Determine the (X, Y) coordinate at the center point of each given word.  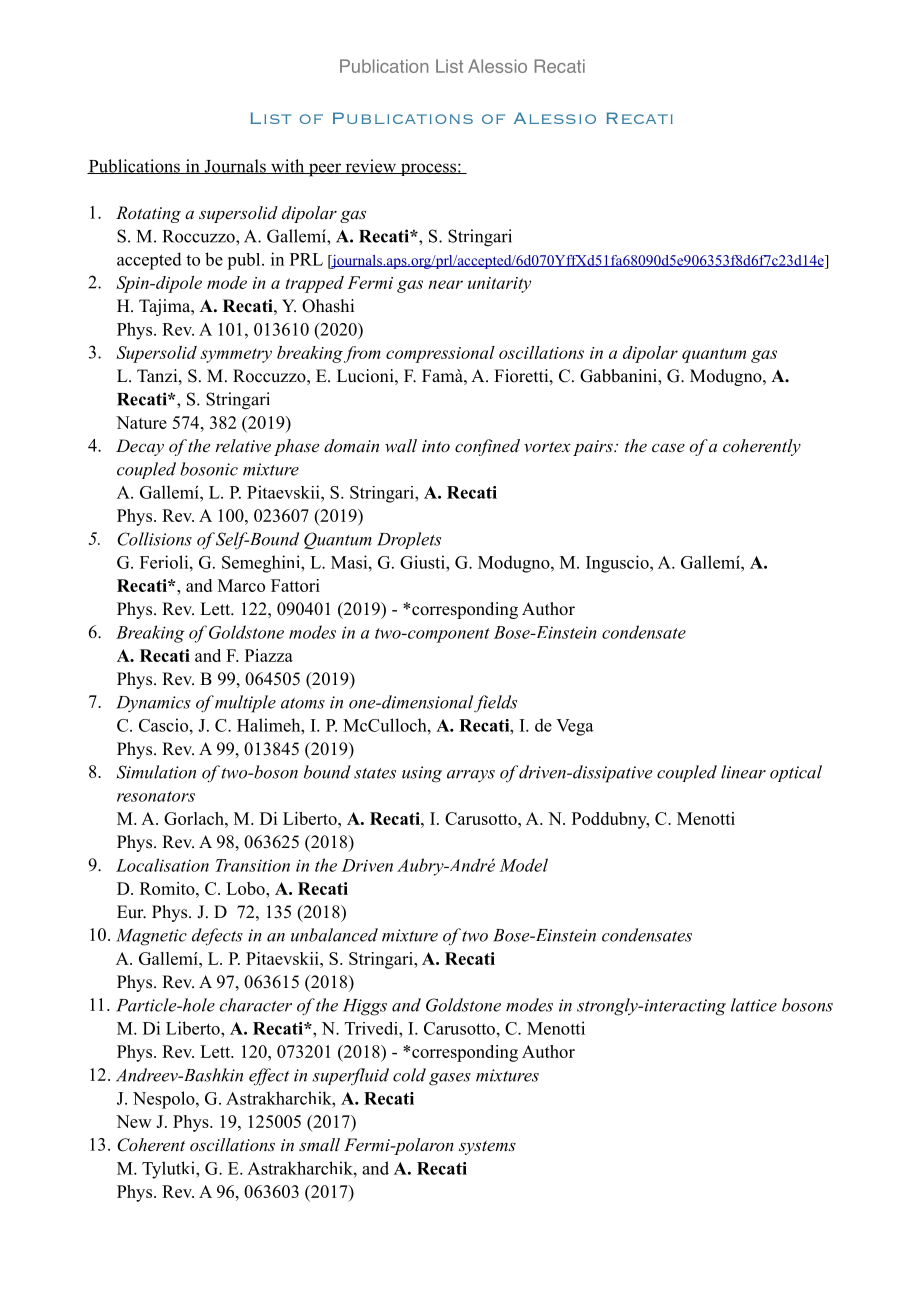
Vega (575, 727)
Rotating (148, 214)
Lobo (246, 888)
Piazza (269, 655)
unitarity (499, 285)
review (371, 166)
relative (243, 445)
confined (487, 447)
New (134, 1121)
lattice (754, 1005)
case (668, 447)
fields (495, 704)
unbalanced (334, 935)
